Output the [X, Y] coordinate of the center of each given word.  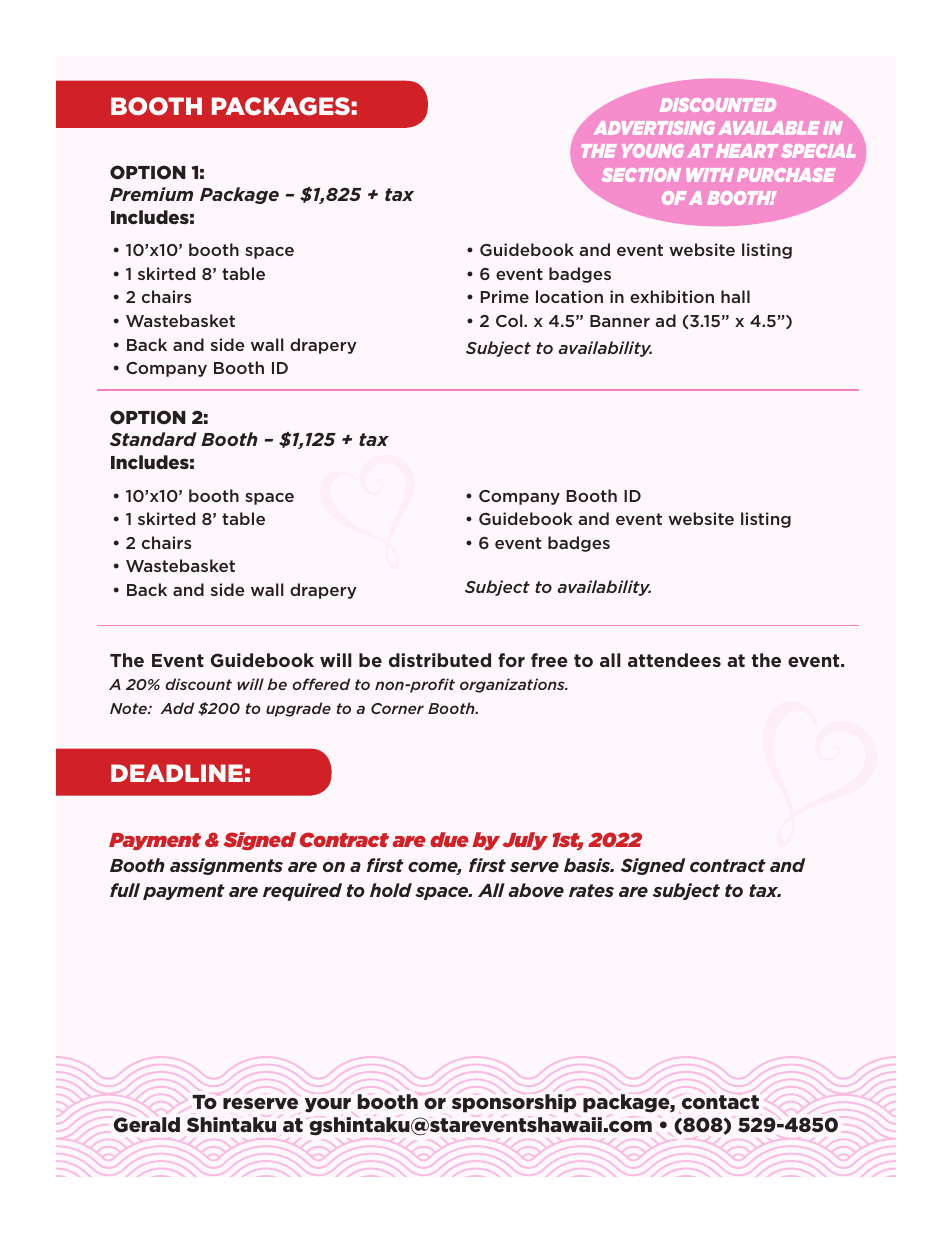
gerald [147, 1125]
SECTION [641, 175]
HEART [747, 151]
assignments [226, 866]
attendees [674, 660]
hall [735, 296]
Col [510, 320]
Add [177, 708]
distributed [440, 660]
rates [591, 890]
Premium [151, 194]
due [449, 839]
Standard [153, 439]
